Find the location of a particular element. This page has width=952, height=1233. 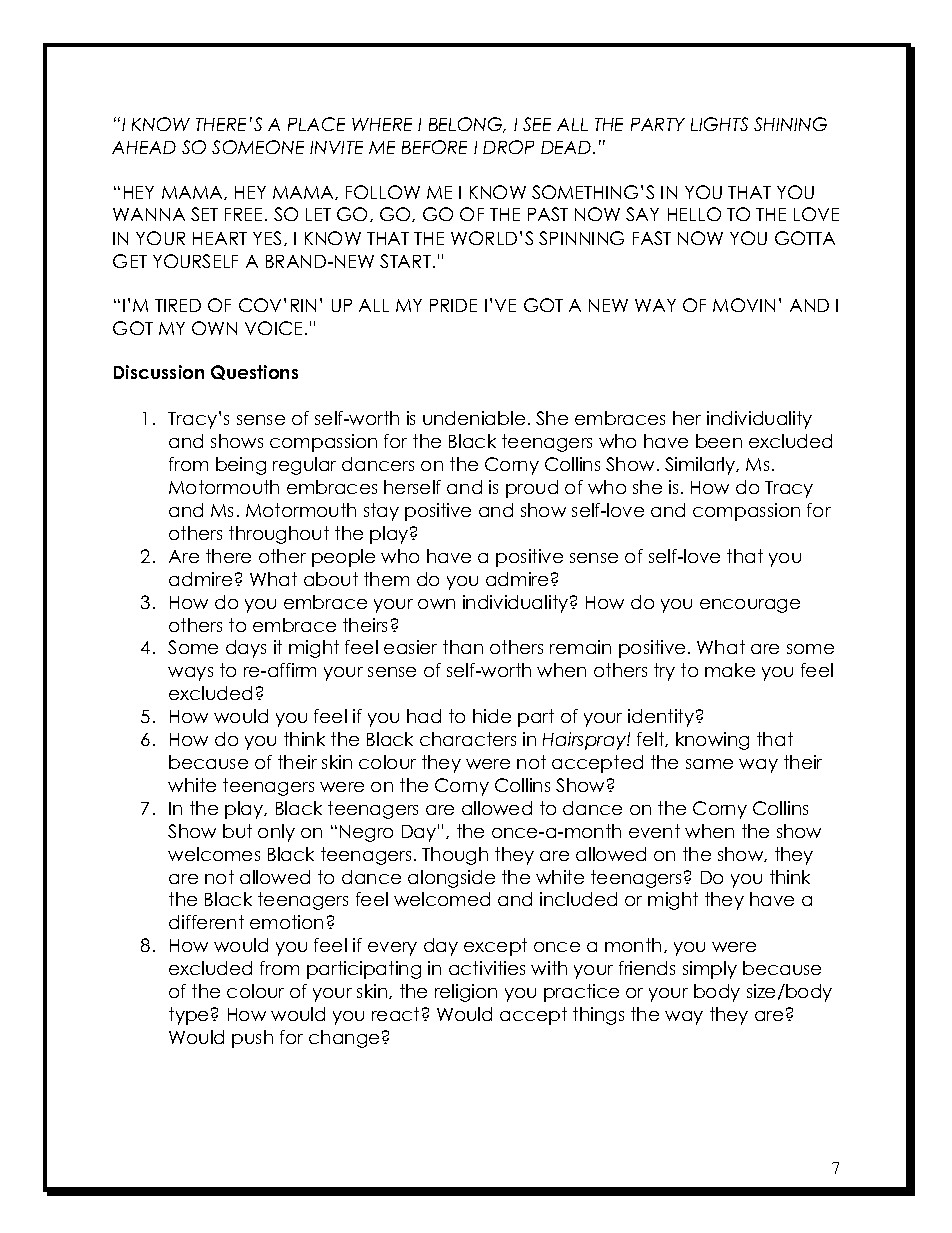

MOVIN is located at coordinates (744, 305).
